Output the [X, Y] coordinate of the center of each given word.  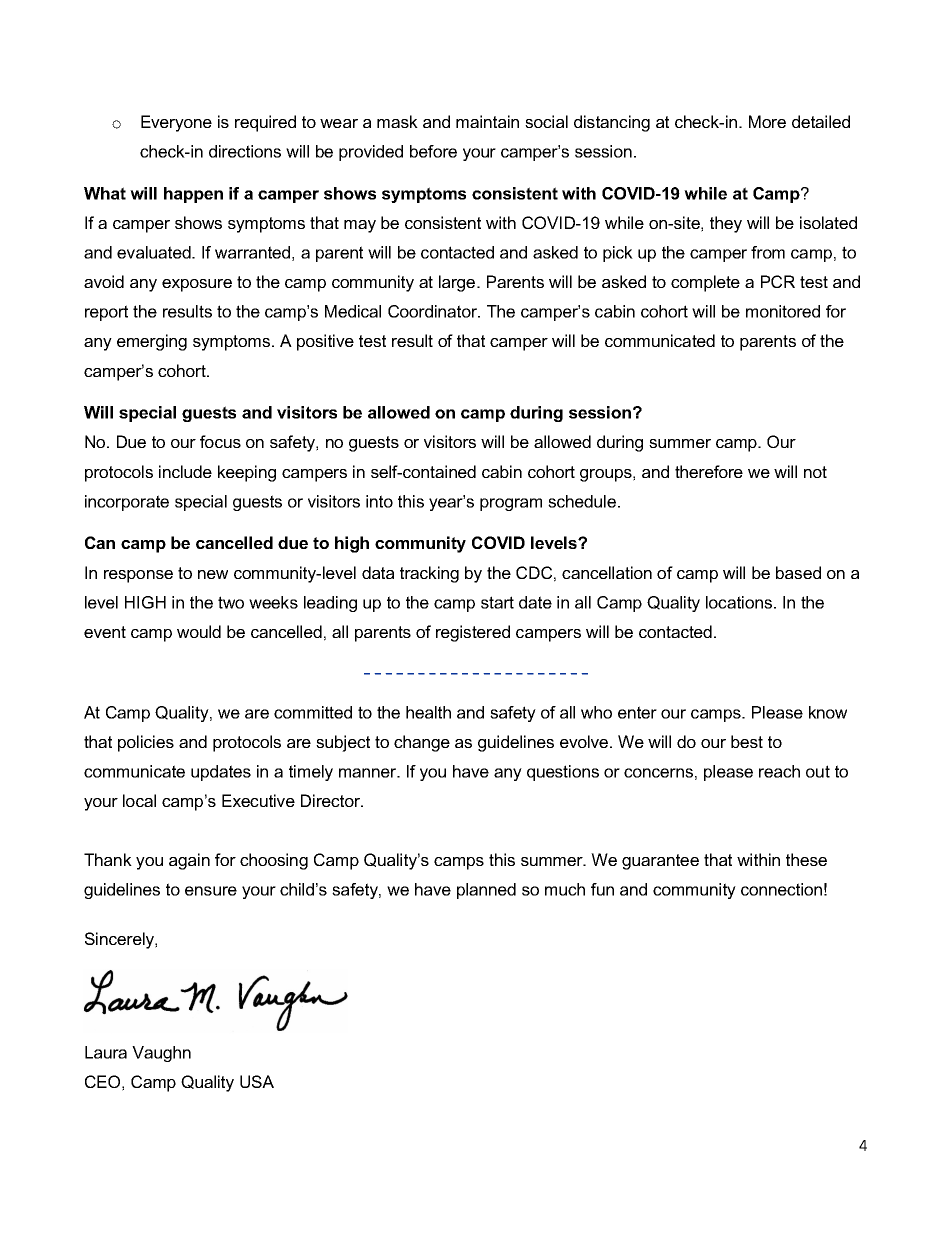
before [433, 151]
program [511, 504]
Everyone [176, 123]
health [428, 712]
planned [486, 891]
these [806, 859]
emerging [152, 342]
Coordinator [434, 311]
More [767, 121]
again [189, 861]
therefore [709, 471]
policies [146, 743]
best [747, 741]
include [185, 471]
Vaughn [161, 1054]
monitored [783, 311]
